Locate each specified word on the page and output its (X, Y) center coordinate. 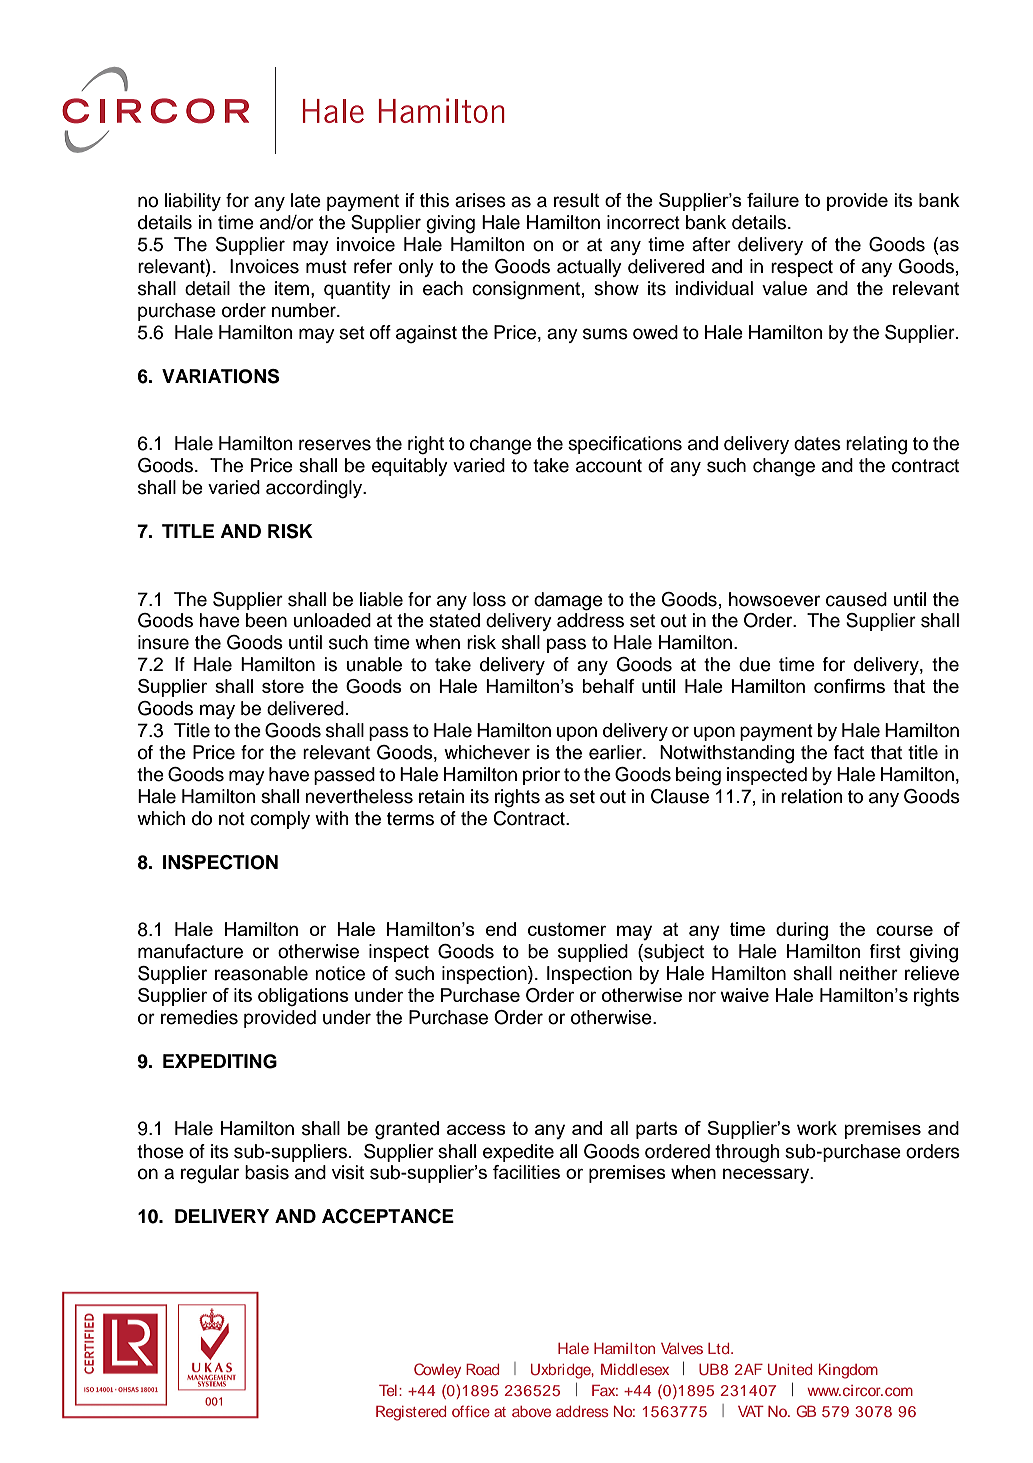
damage (568, 601)
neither (868, 973)
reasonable (261, 973)
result (577, 200)
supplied (593, 953)
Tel (388, 1390)
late (306, 200)
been (266, 620)
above (531, 1411)
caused (856, 599)
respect (802, 268)
